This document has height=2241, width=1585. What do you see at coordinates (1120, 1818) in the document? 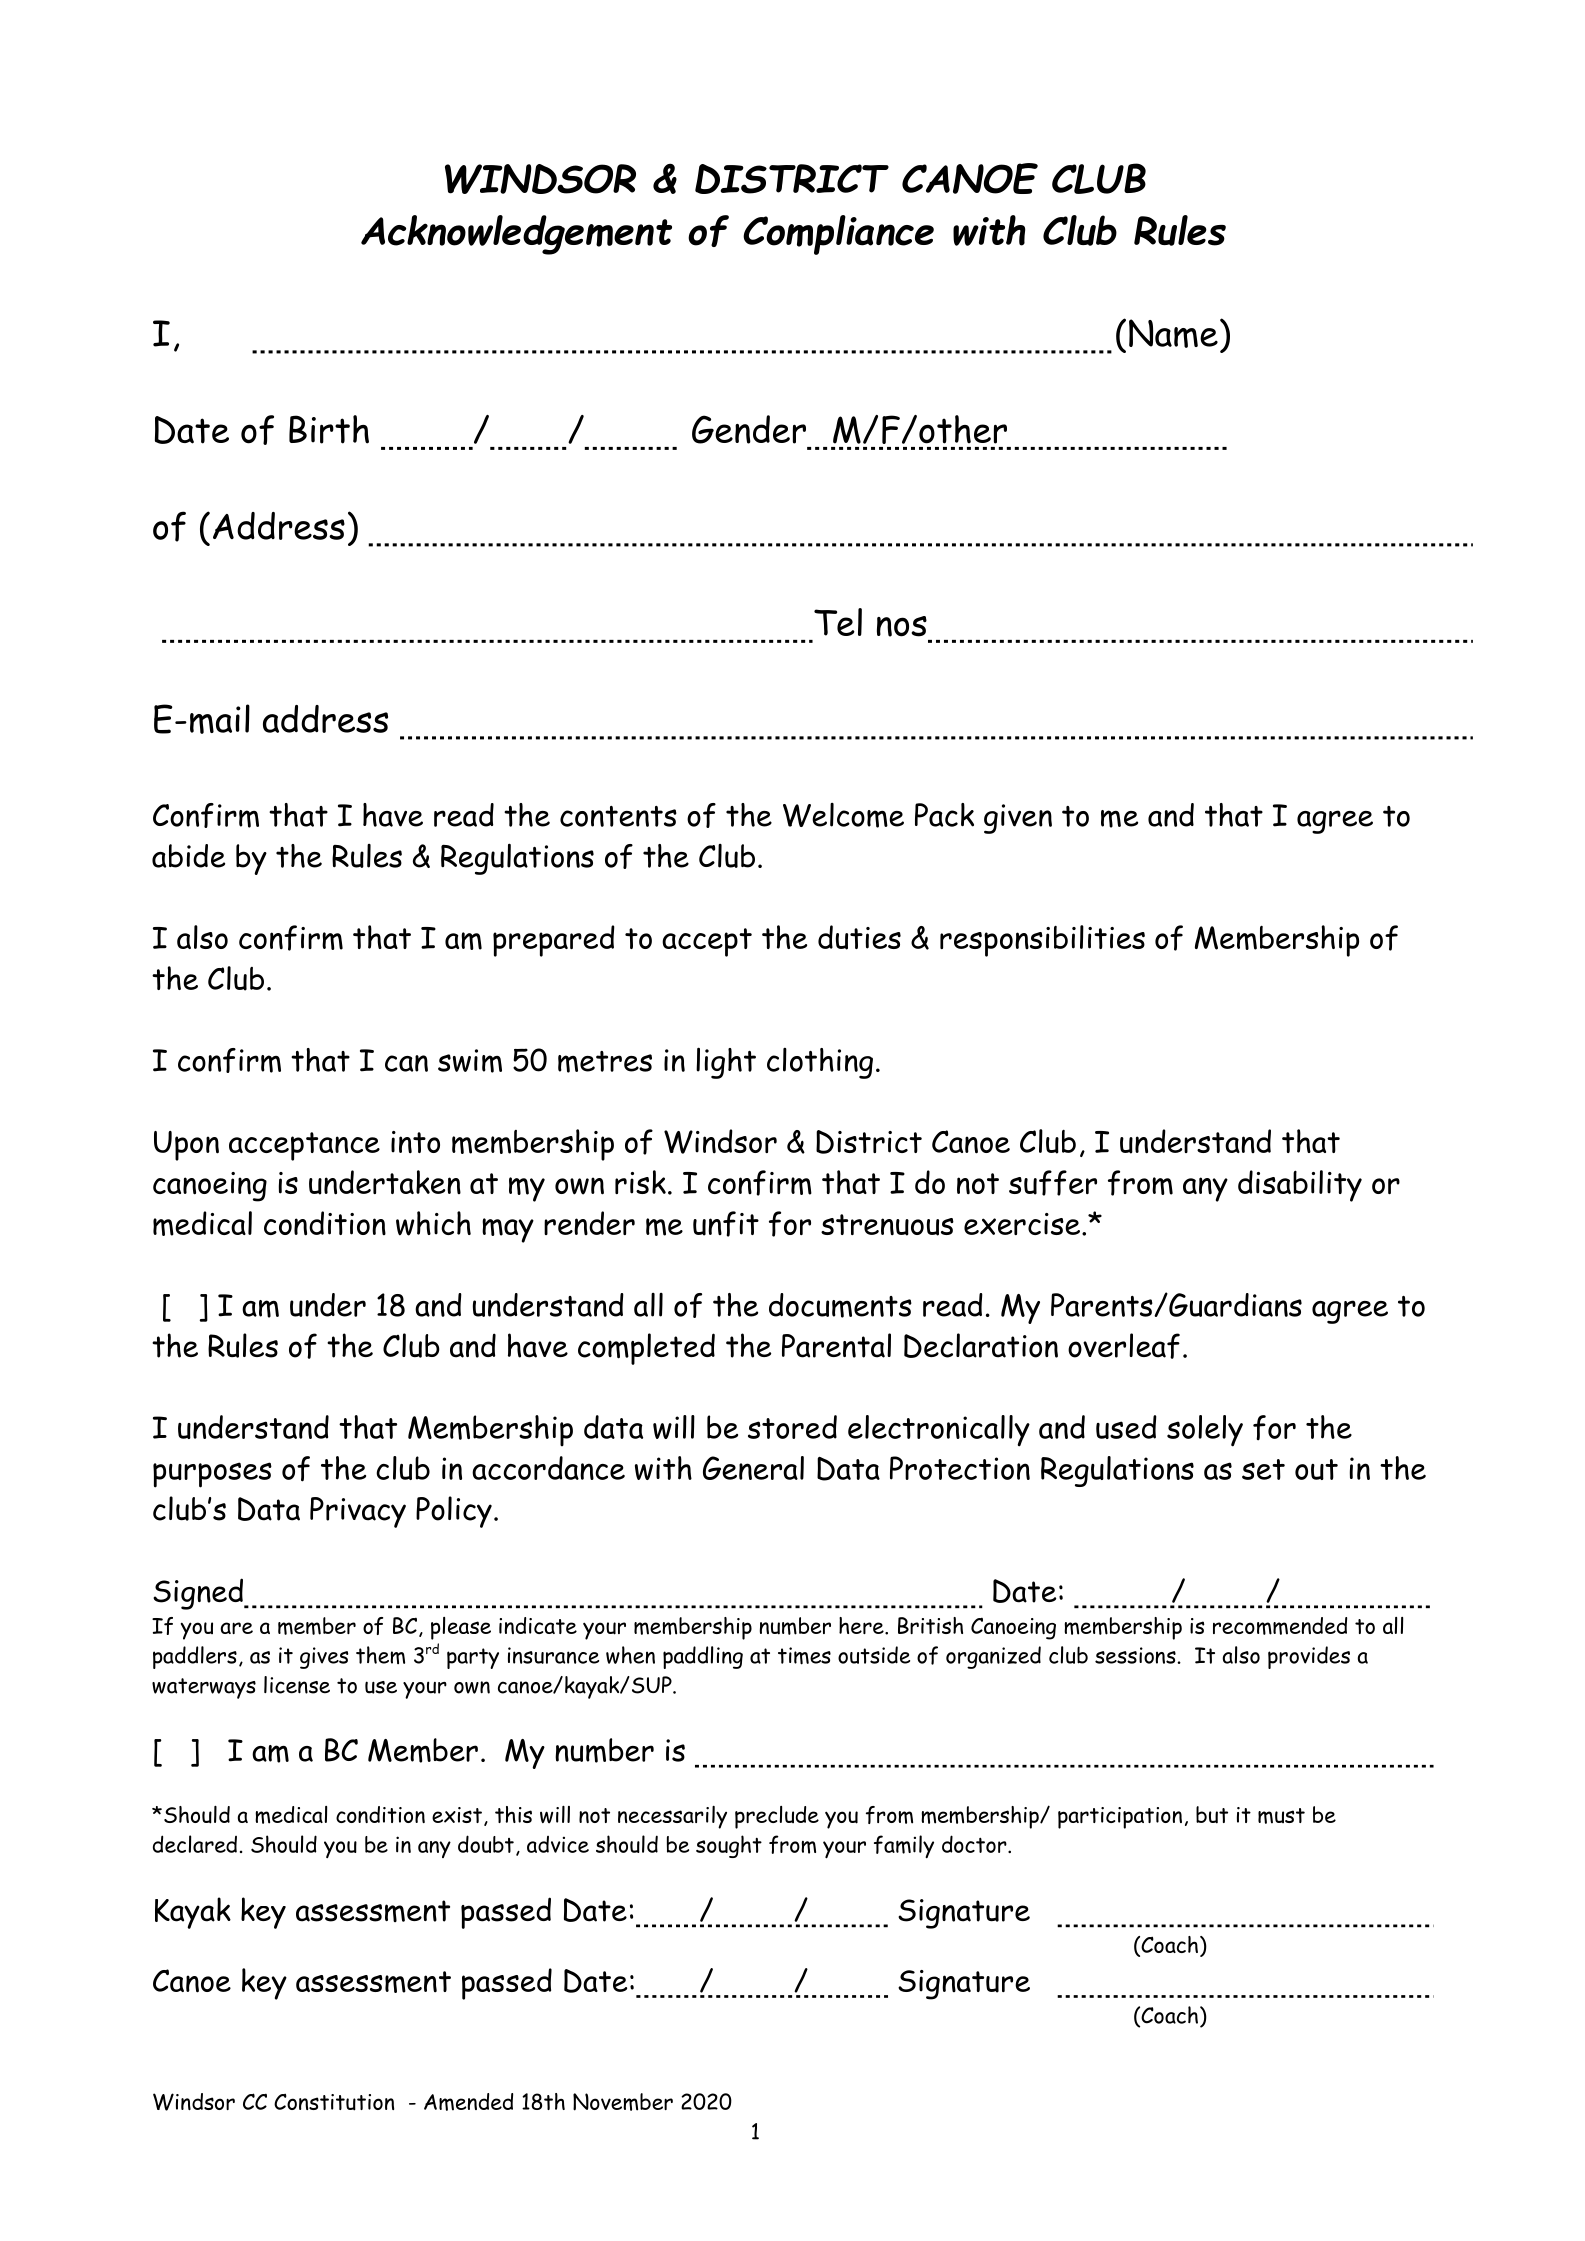
I see `participation` at bounding box center [1120, 1818].
